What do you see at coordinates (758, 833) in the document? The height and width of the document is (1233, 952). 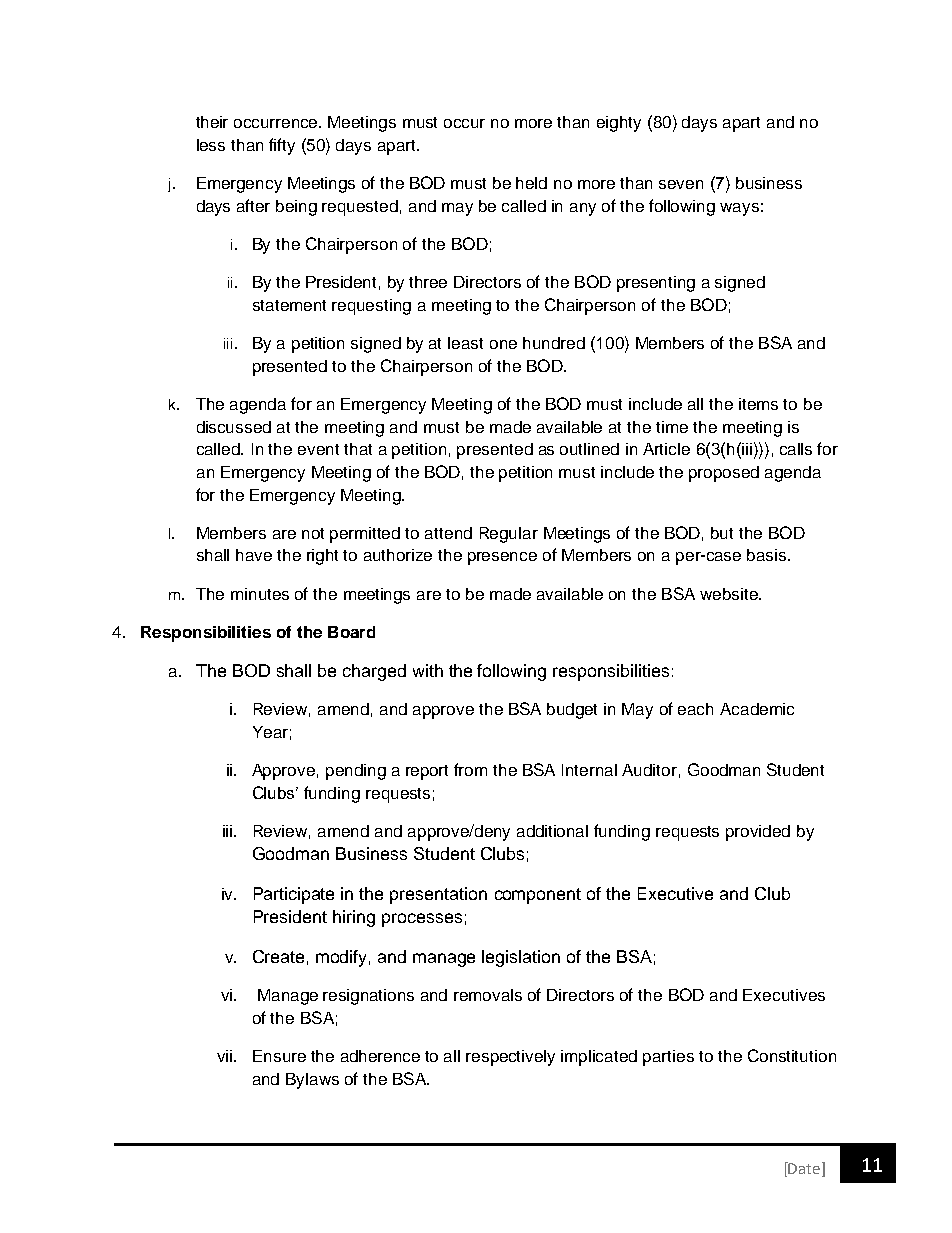 I see `provided` at bounding box center [758, 833].
